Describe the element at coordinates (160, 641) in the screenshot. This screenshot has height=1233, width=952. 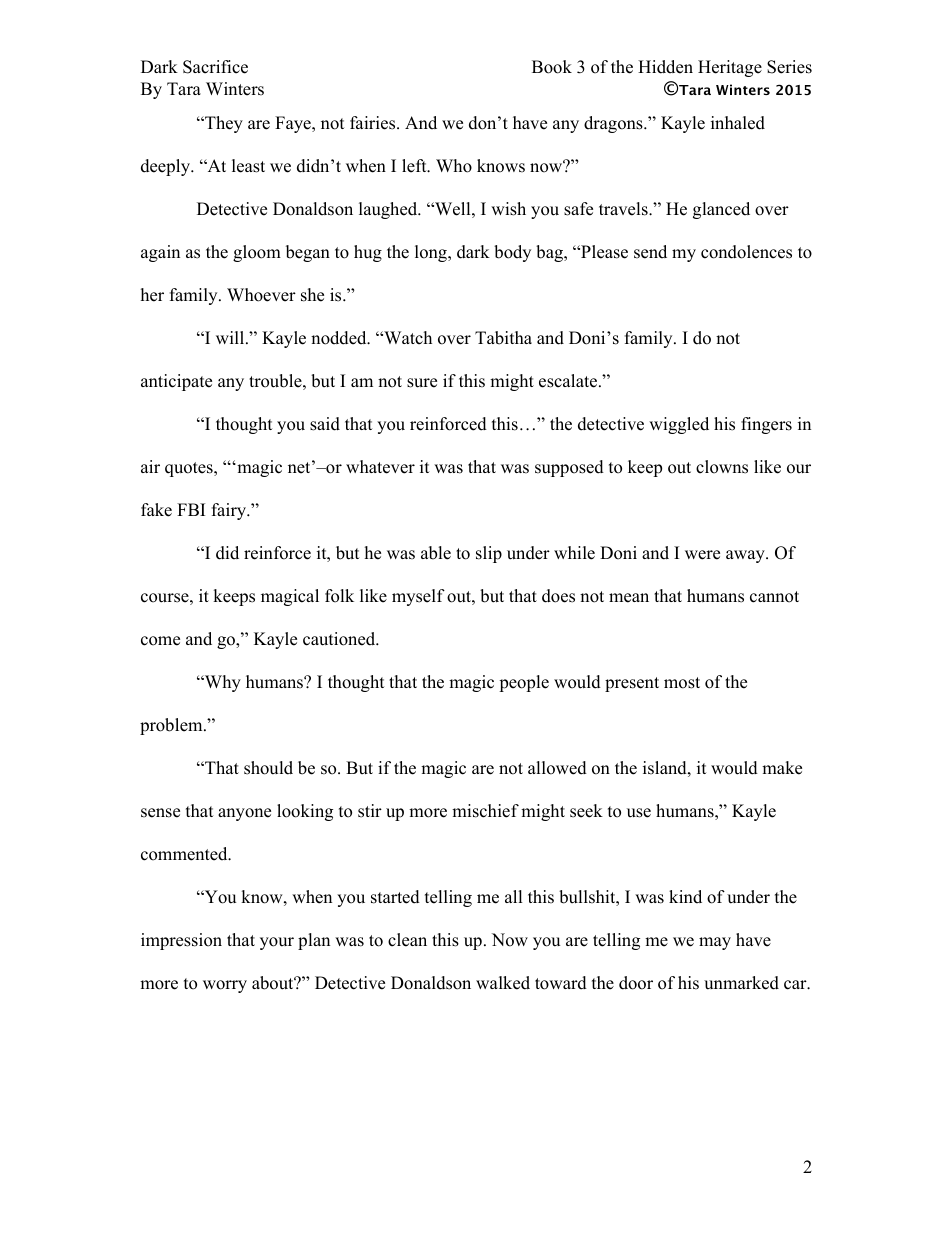
I see `come` at that location.
